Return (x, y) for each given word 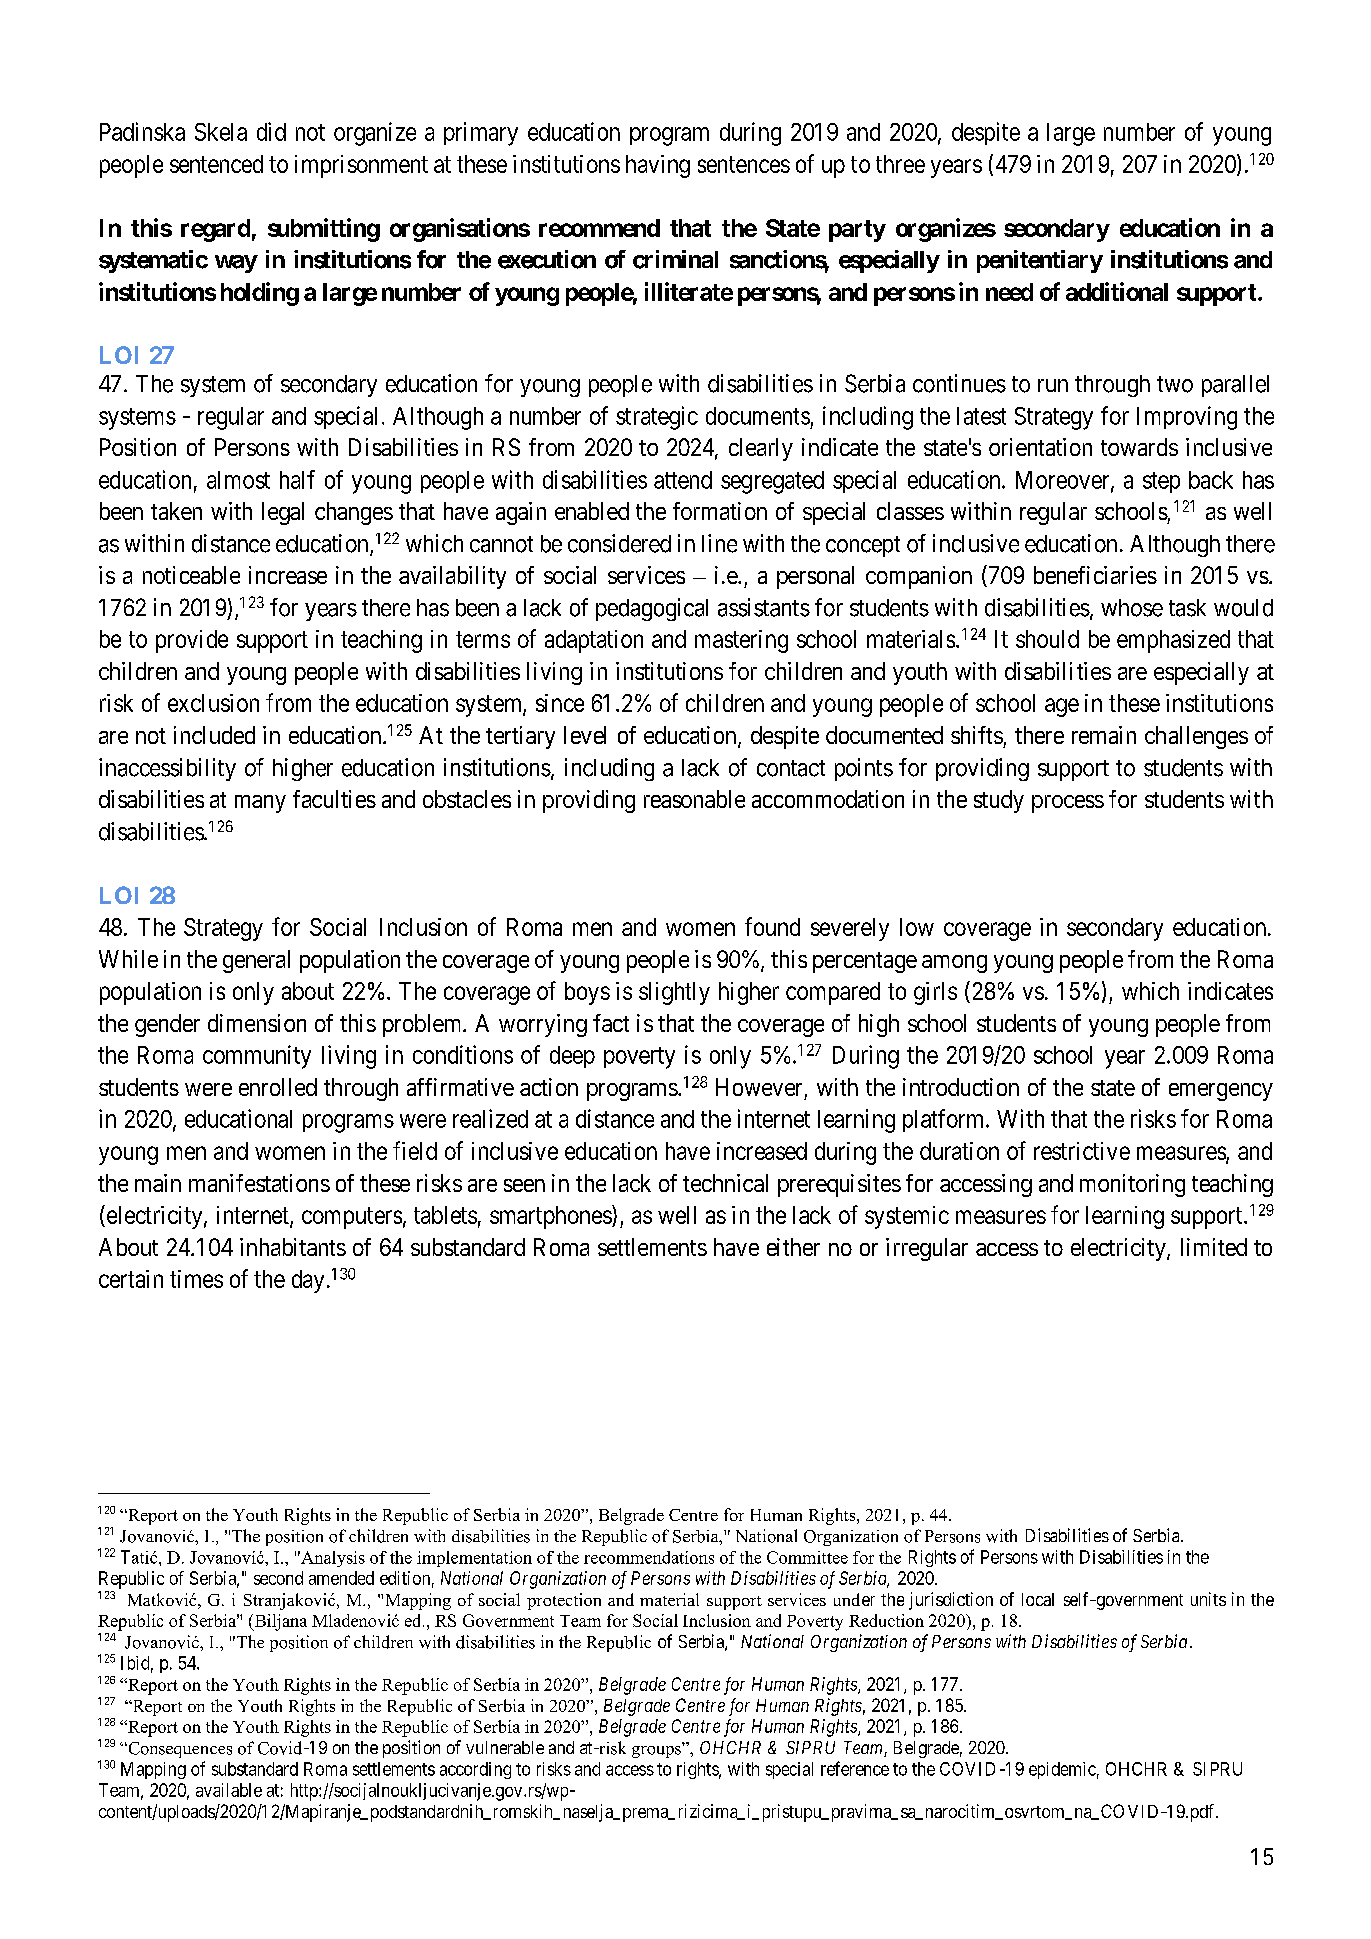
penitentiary (1040, 261)
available (229, 1790)
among (954, 964)
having (658, 166)
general (256, 961)
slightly (674, 993)
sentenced (216, 164)
